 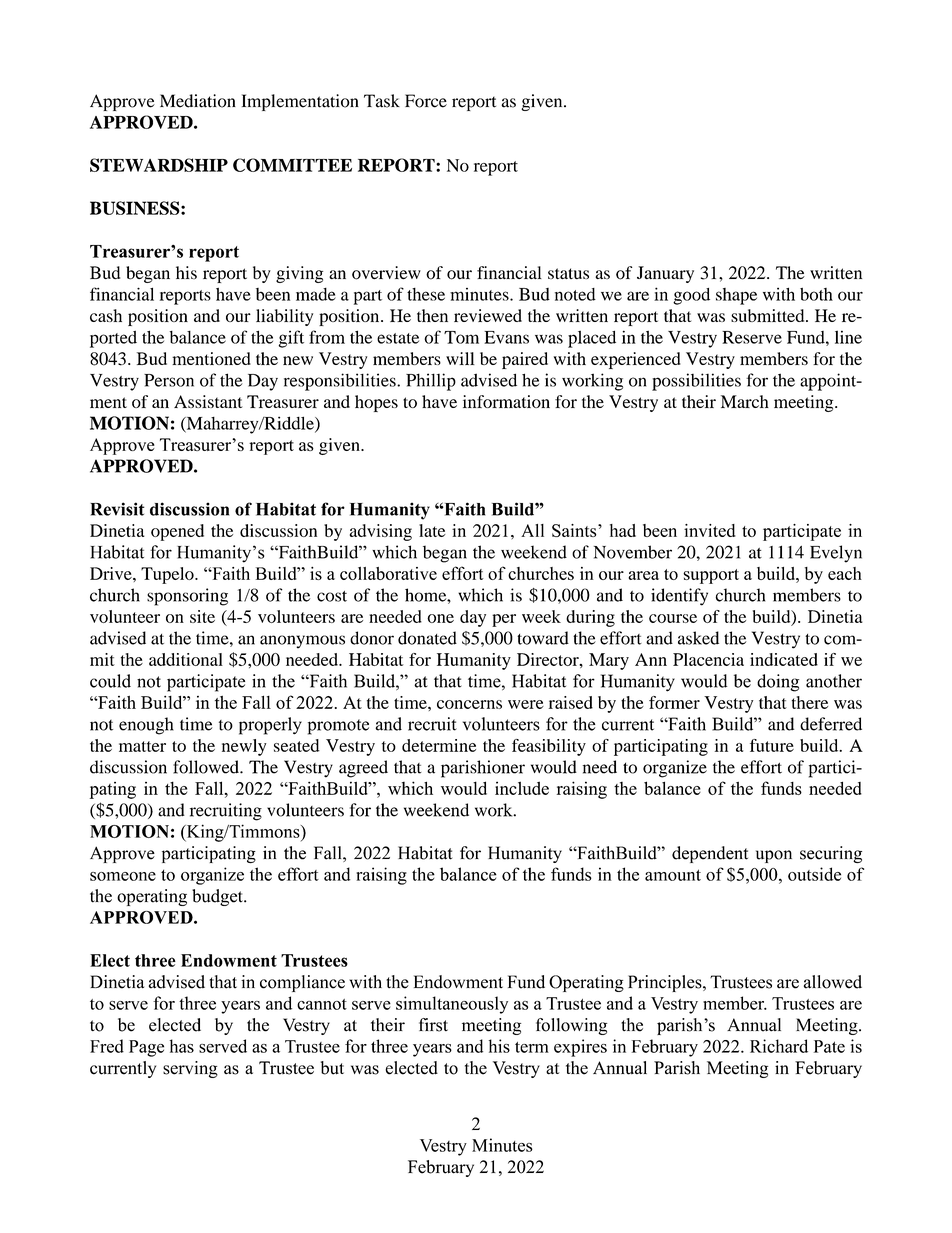 I want to click on followed, so click(x=207, y=767).
